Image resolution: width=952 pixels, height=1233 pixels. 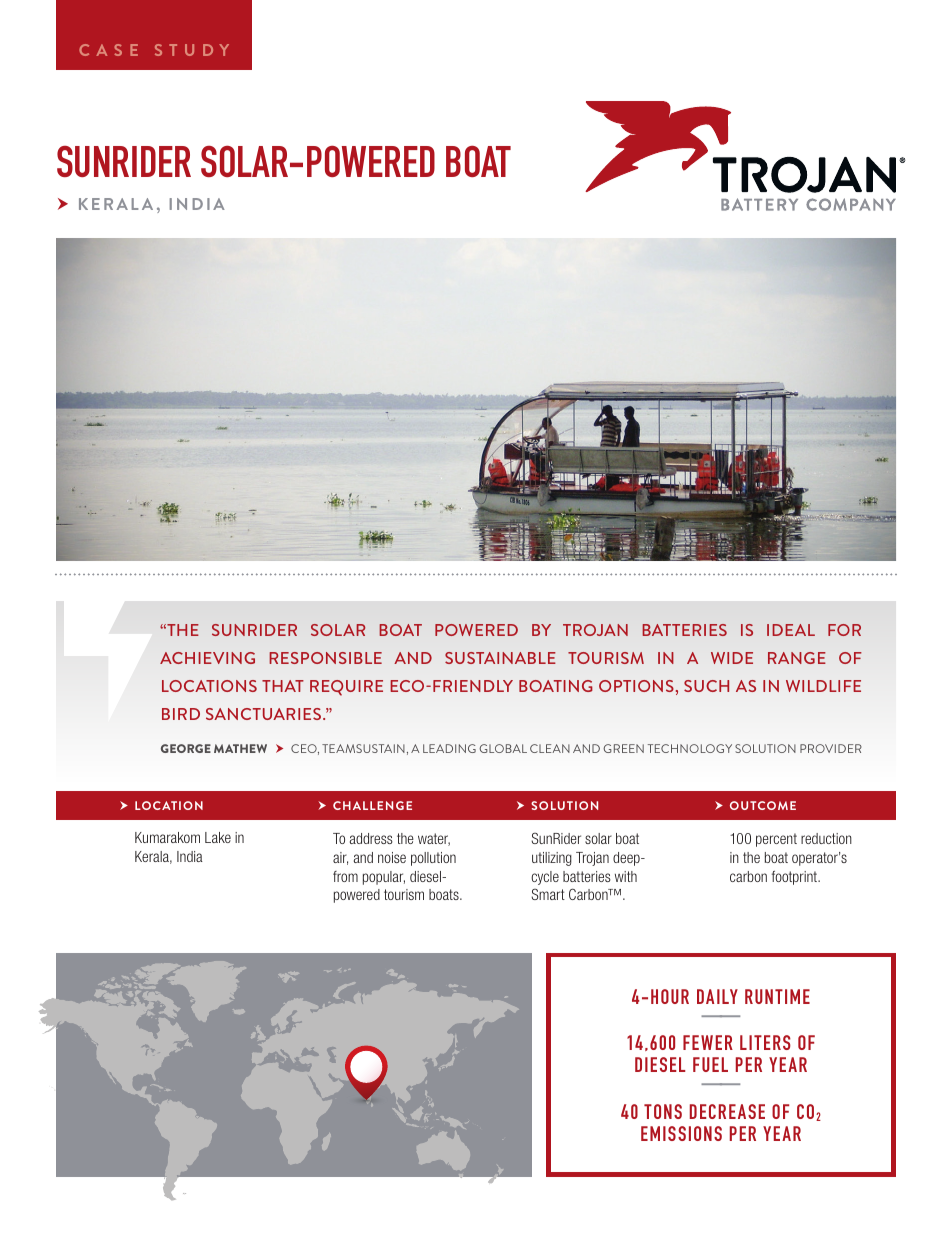 What do you see at coordinates (108, 50) in the page?
I see `CASE` at bounding box center [108, 50].
